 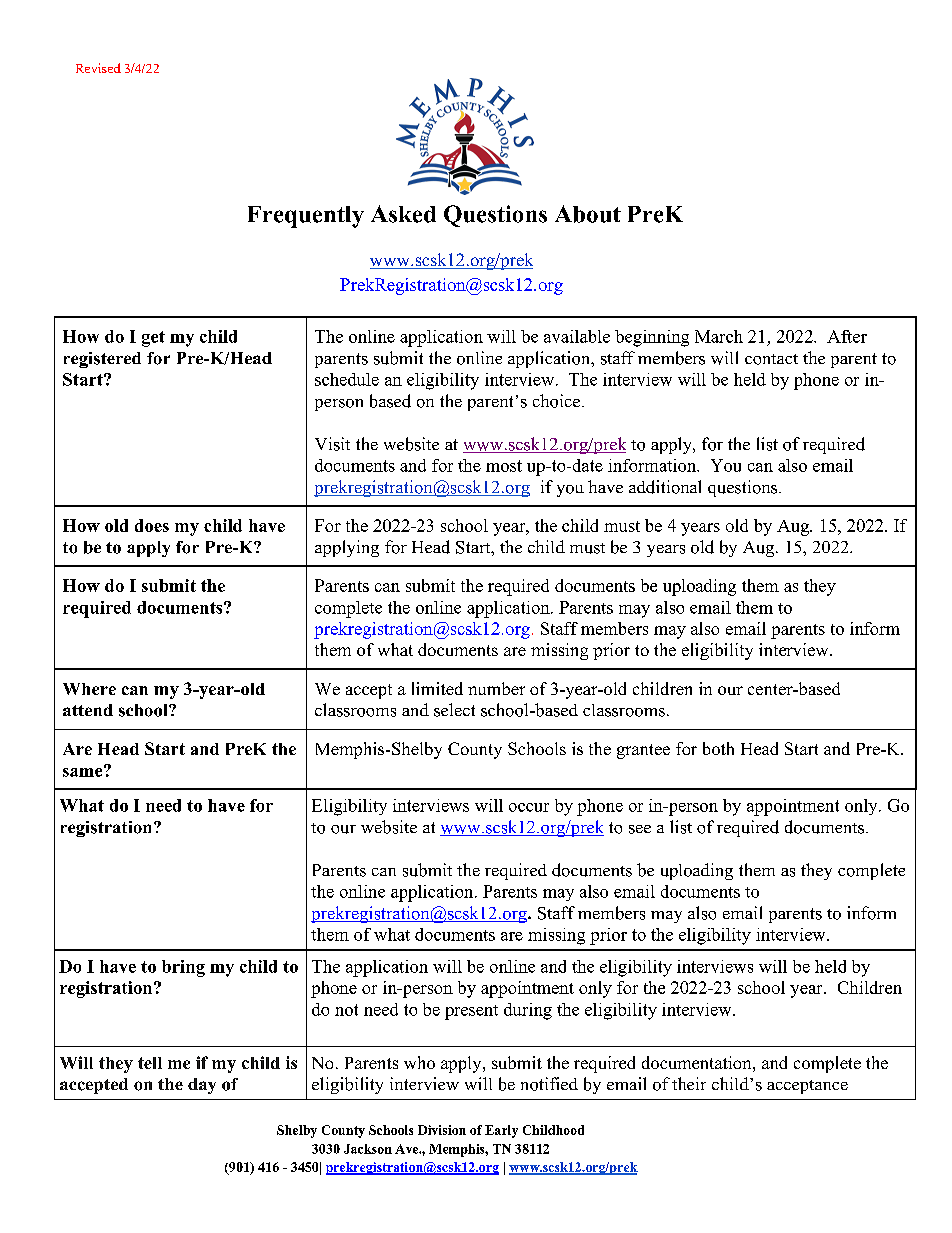 I want to click on choice, so click(x=558, y=401).
